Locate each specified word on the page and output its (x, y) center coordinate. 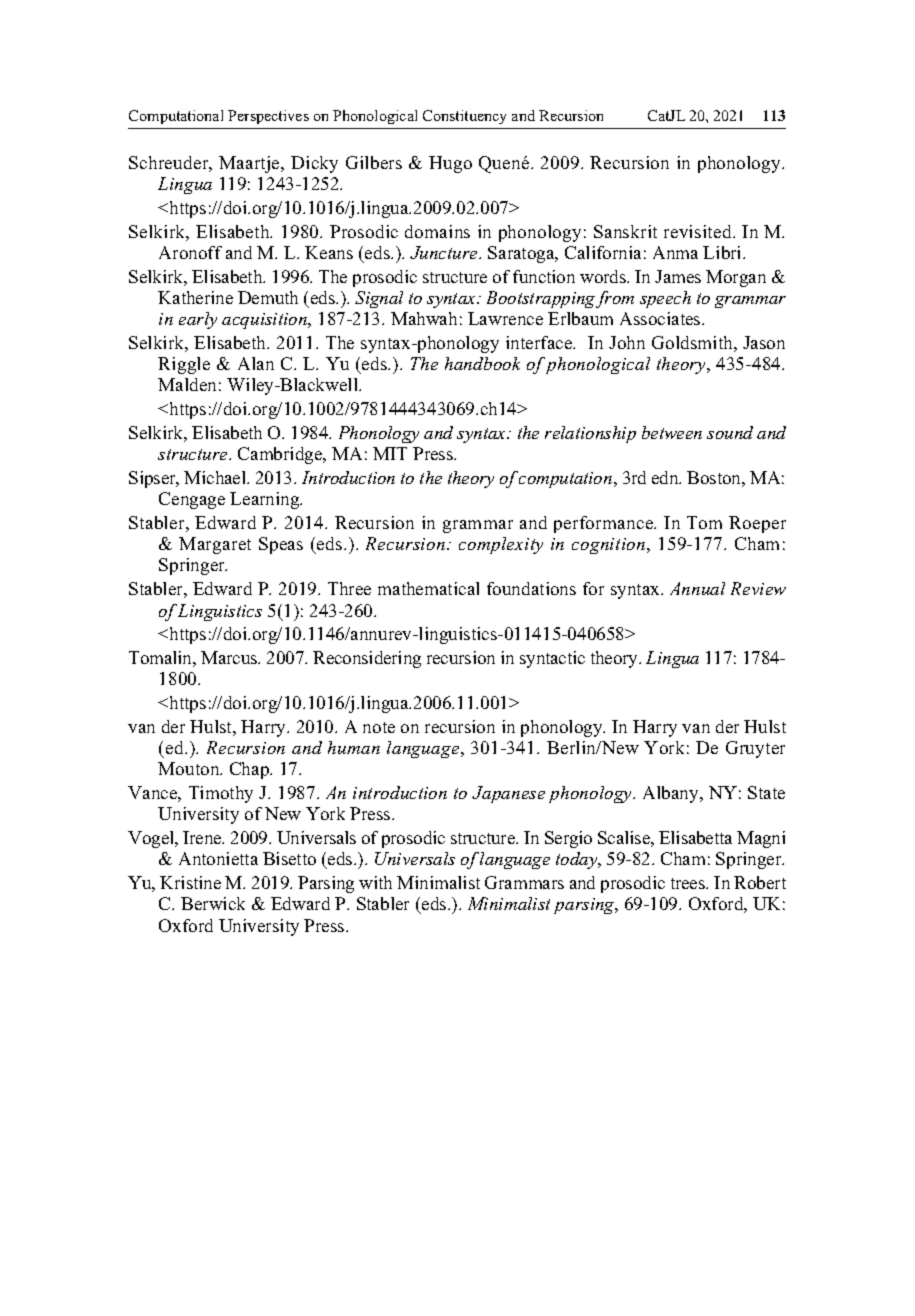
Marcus (230, 657)
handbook (482, 363)
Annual (697, 588)
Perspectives (268, 117)
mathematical (428, 588)
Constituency (464, 117)
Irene (203, 837)
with (375, 882)
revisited (699, 231)
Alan (256, 363)
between (672, 432)
